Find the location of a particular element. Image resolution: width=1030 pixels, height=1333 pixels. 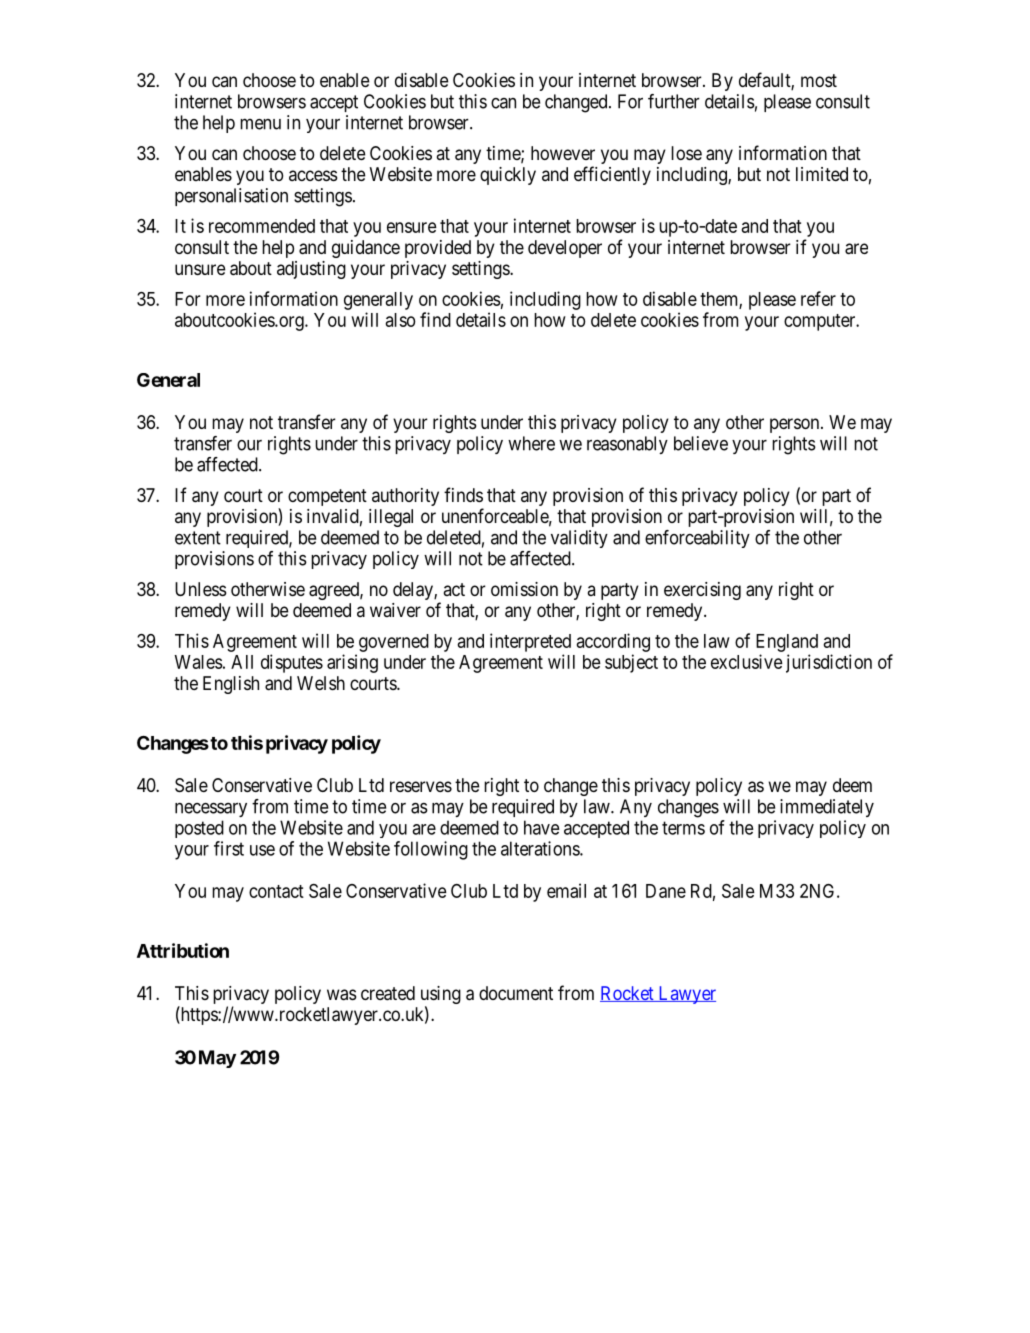

however is located at coordinates (563, 153).
